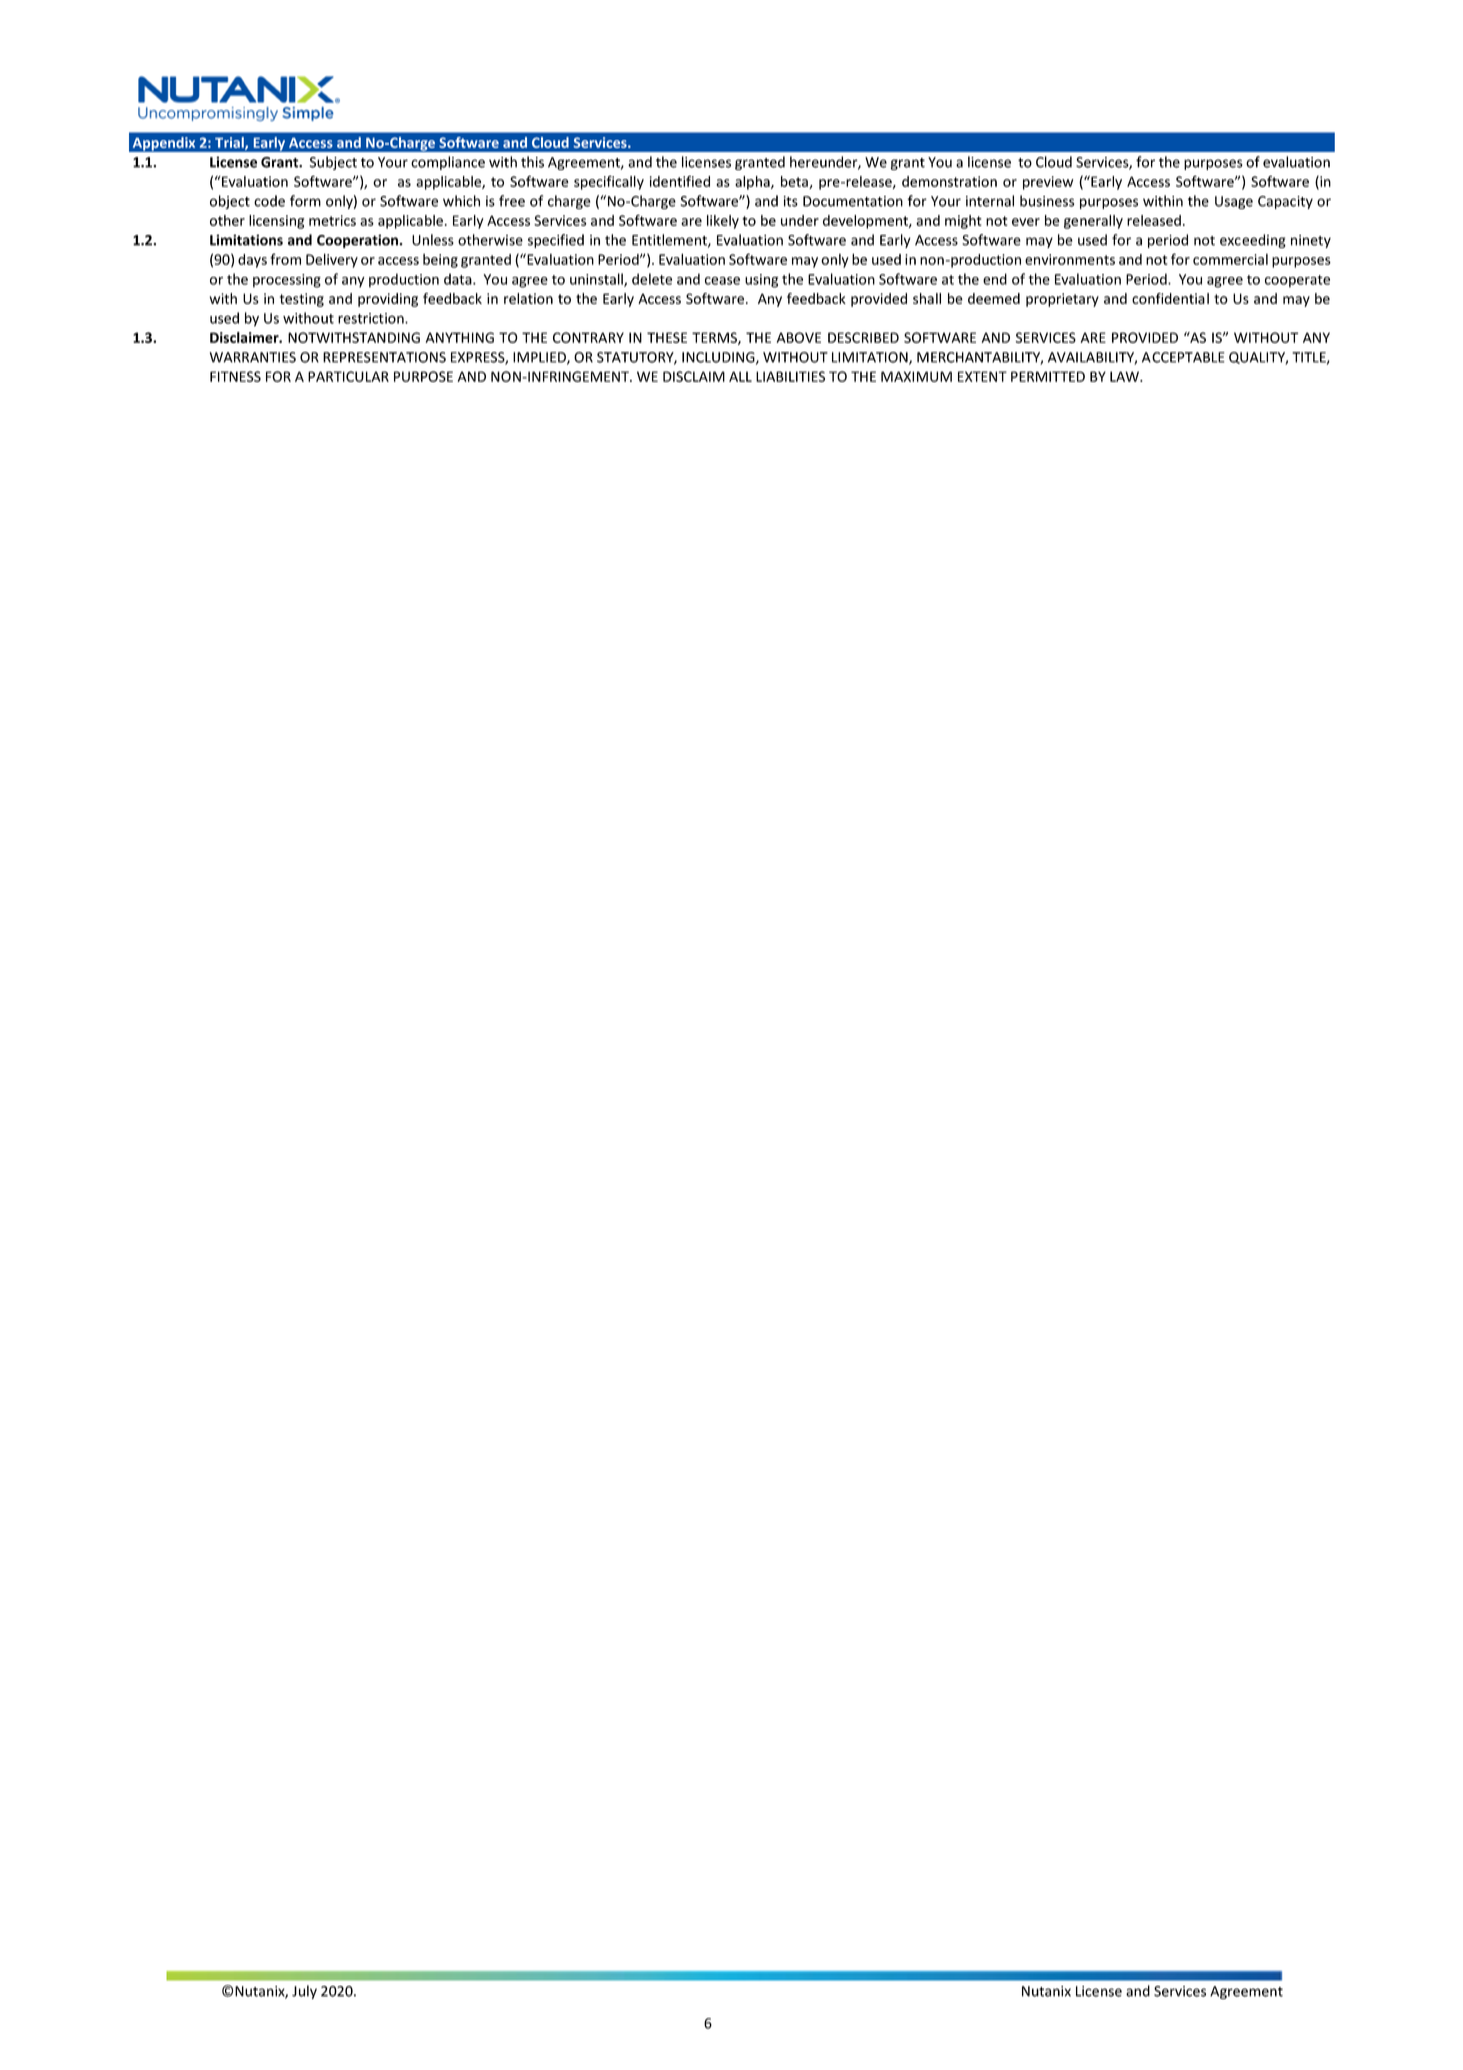  What do you see at coordinates (791, 201) in the page?
I see `its` at bounding box center [791, 201].
